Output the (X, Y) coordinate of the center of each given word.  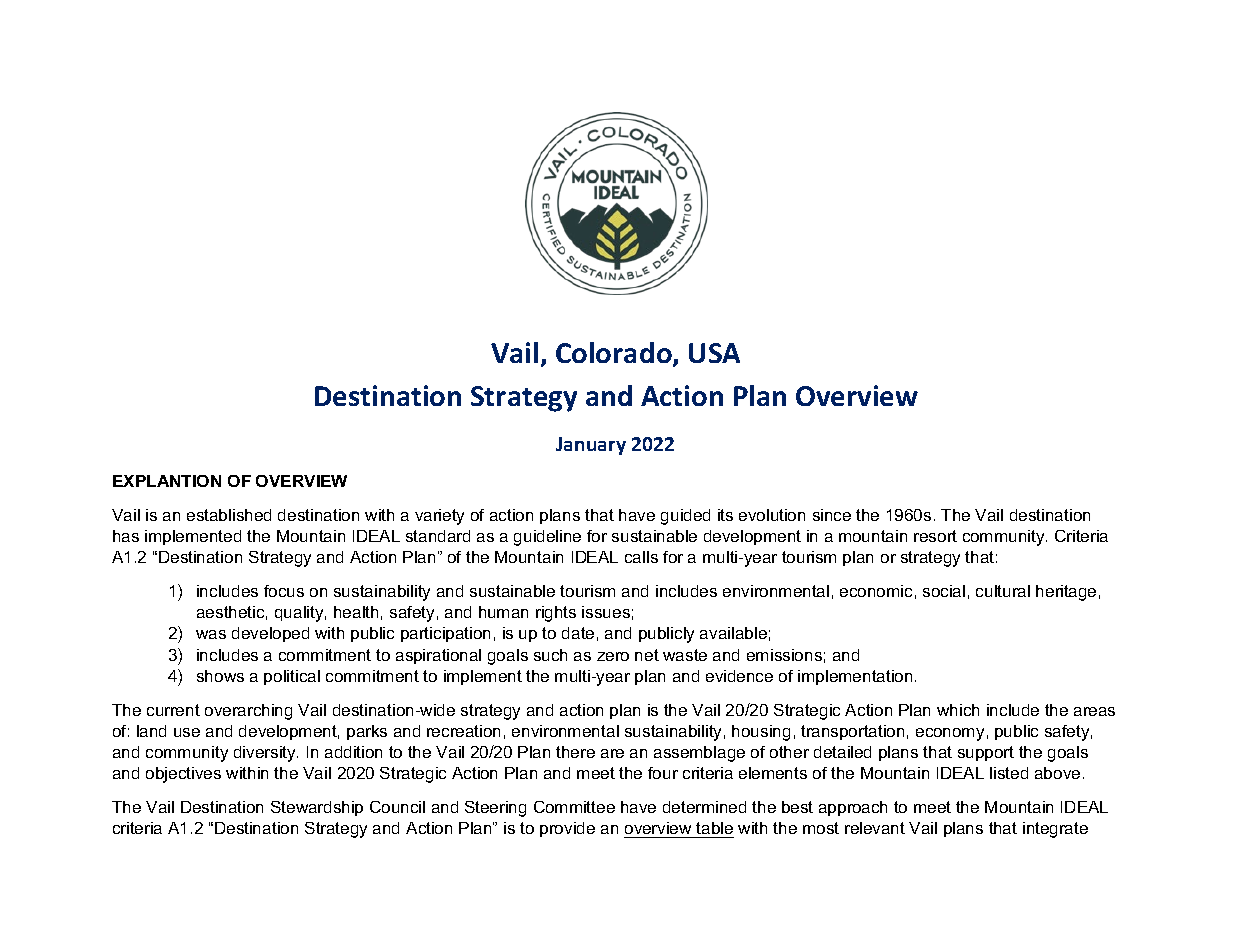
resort (935, 536)
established (229, 515)
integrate (1055, 830)
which (958, 710)
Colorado (615, 354)
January (591, 446)
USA (714, 353)
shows (220, 676)
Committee (574, 807)
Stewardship (317, 808)
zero (613, 656)
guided (685, 517)
